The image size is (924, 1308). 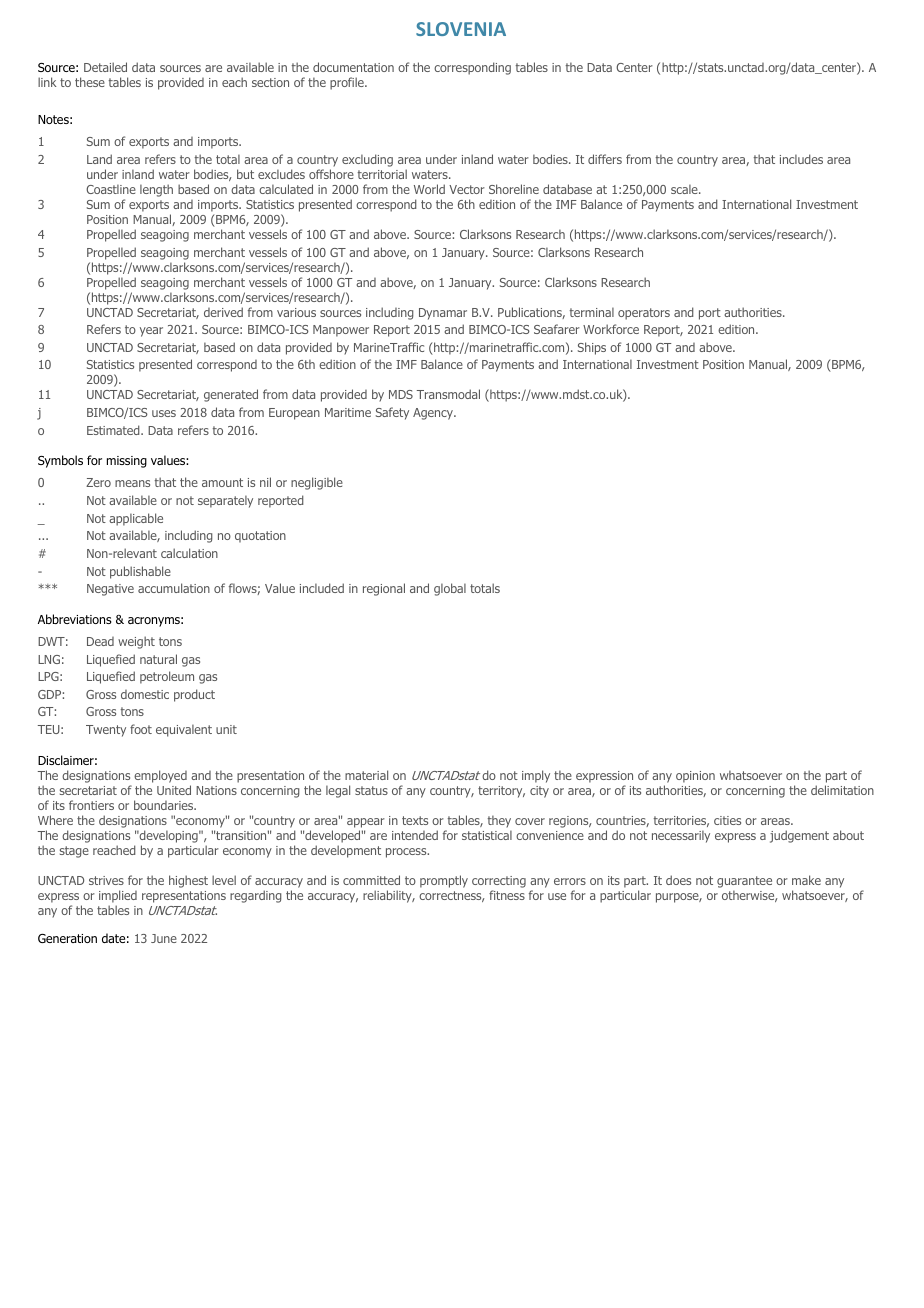 I want to click on includes, so click(x=801, y=159).
